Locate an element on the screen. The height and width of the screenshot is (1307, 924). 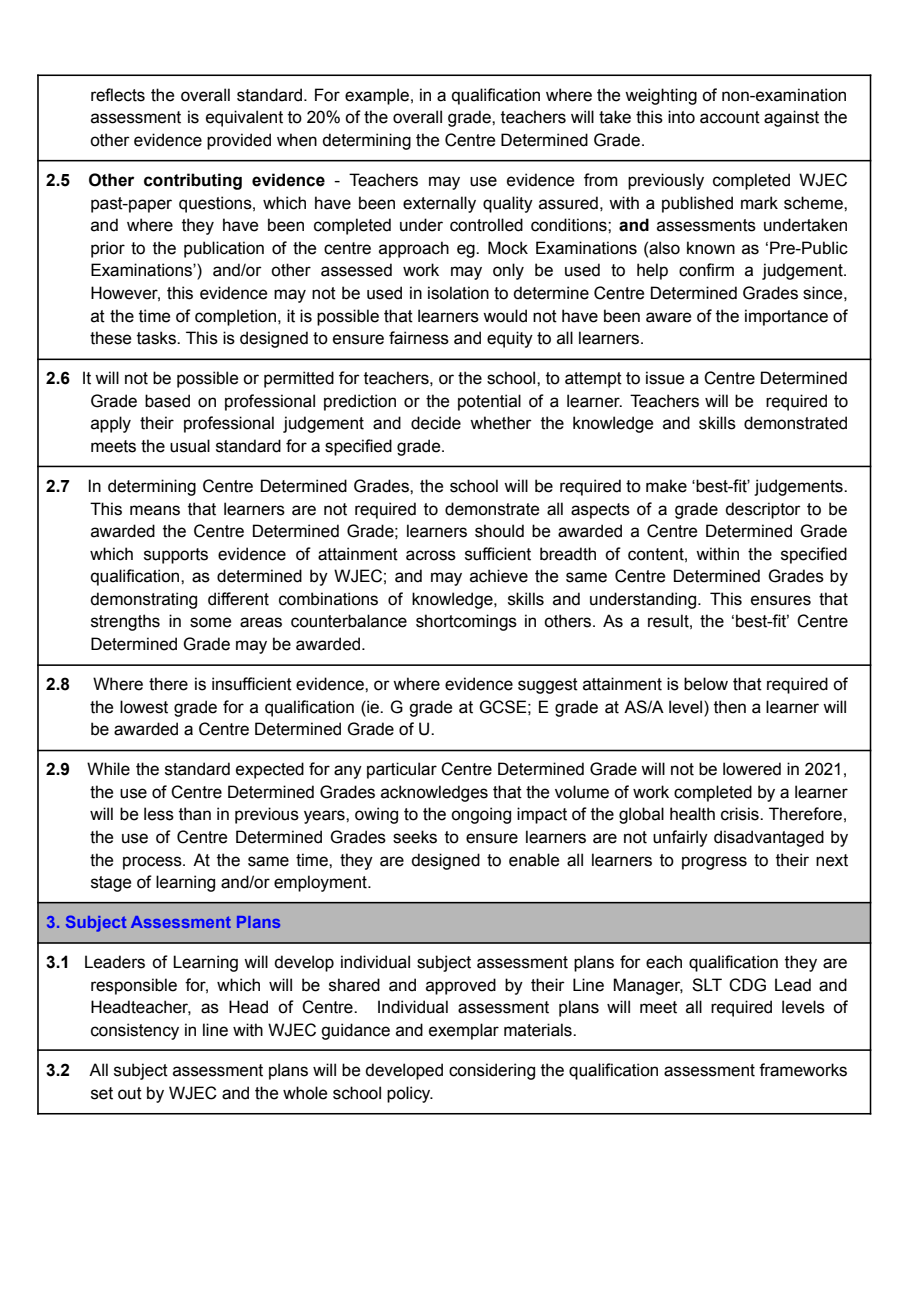
consistency is located at coordinates (135, 1031).
